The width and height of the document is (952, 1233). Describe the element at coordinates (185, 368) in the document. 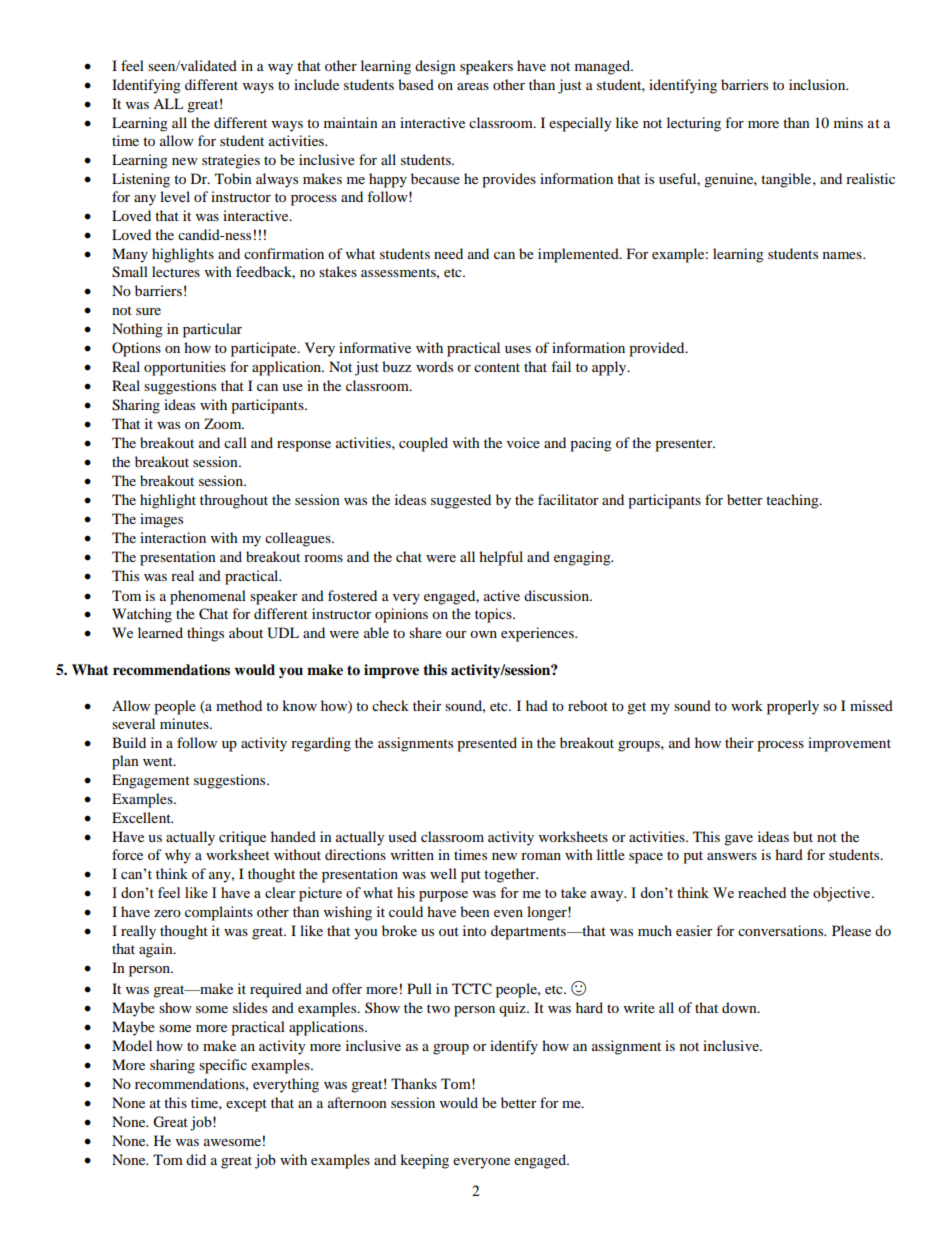

I see `opportunities` at that location.
